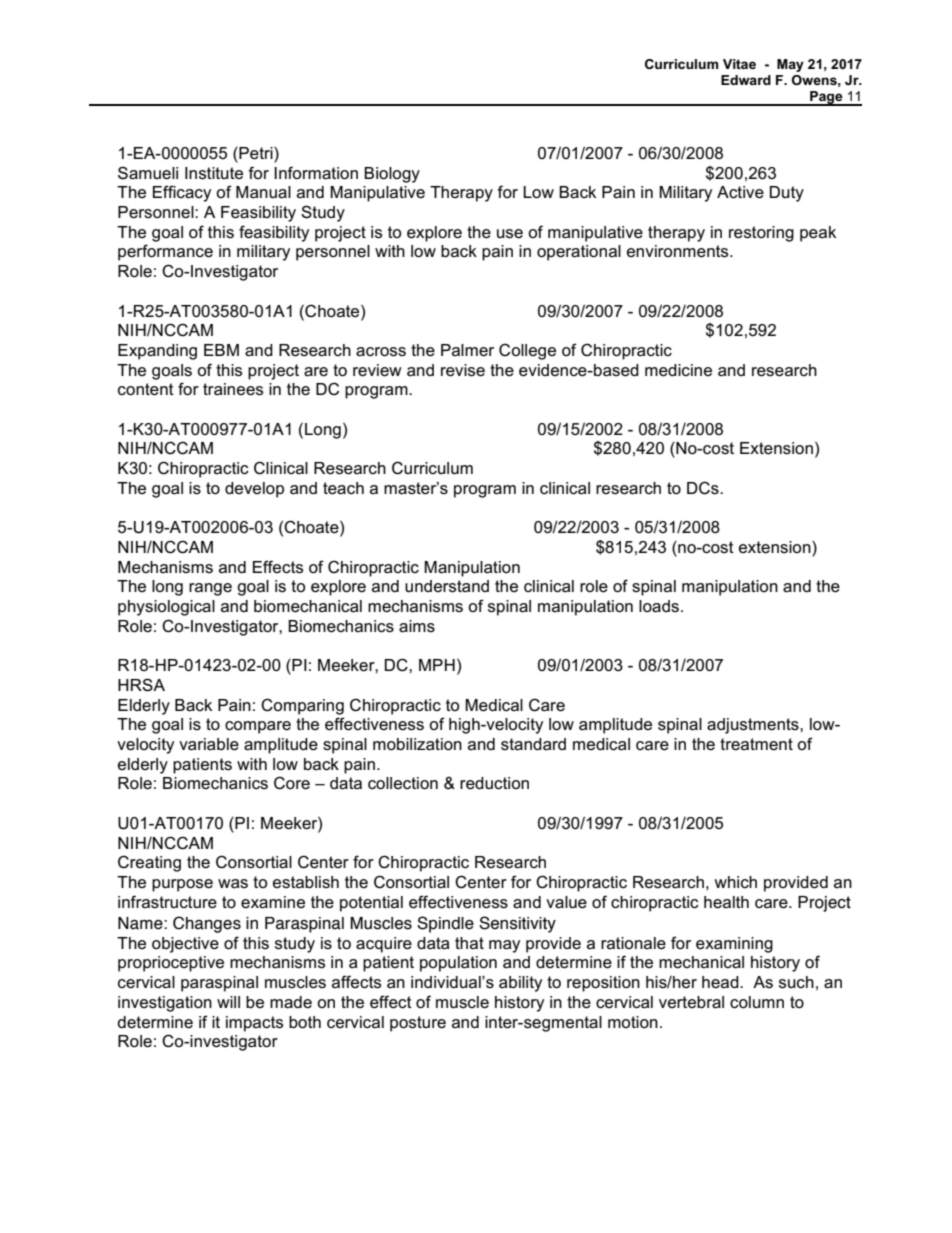  What do you see at coordinates (437, 665) in the image?
I see `MPH` at bounding box center [437, 665].
